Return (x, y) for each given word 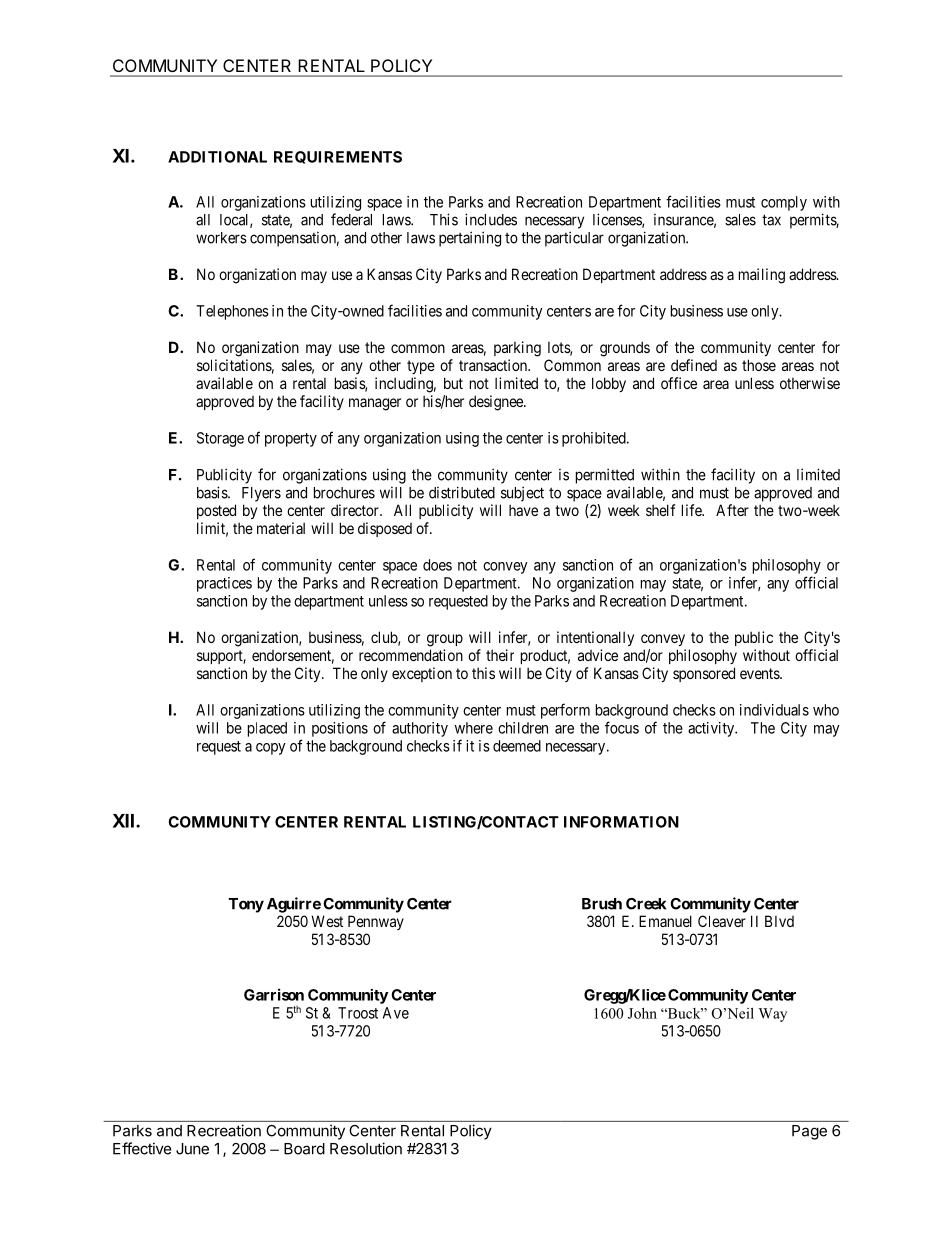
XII (123, 821)
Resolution (366, 1148)
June (192, 1149)
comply (784, 203)
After (732, 510)
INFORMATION (621, 822)
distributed (462, 492)
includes (491, 219)
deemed (517, 746)
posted (216, 511)
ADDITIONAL (217, 157)
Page (809, 1132)
